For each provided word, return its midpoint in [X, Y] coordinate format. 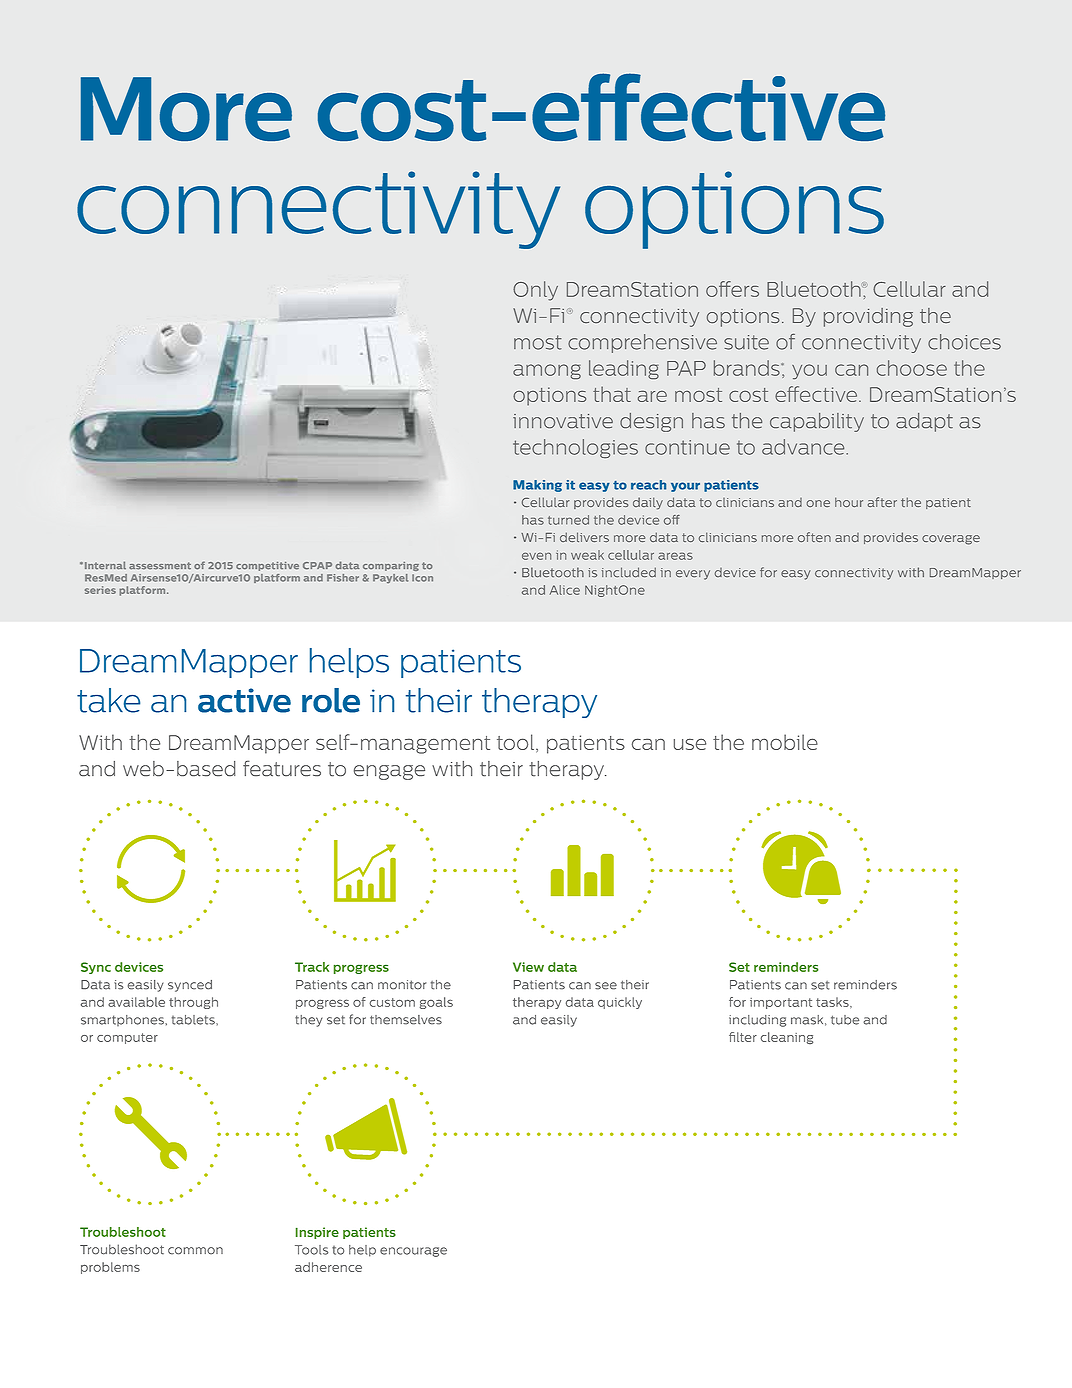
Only [535, 291]
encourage [413, 1252]
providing [868, 317]
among [547, 371]
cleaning [786, 1038]
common [195, 1251]
